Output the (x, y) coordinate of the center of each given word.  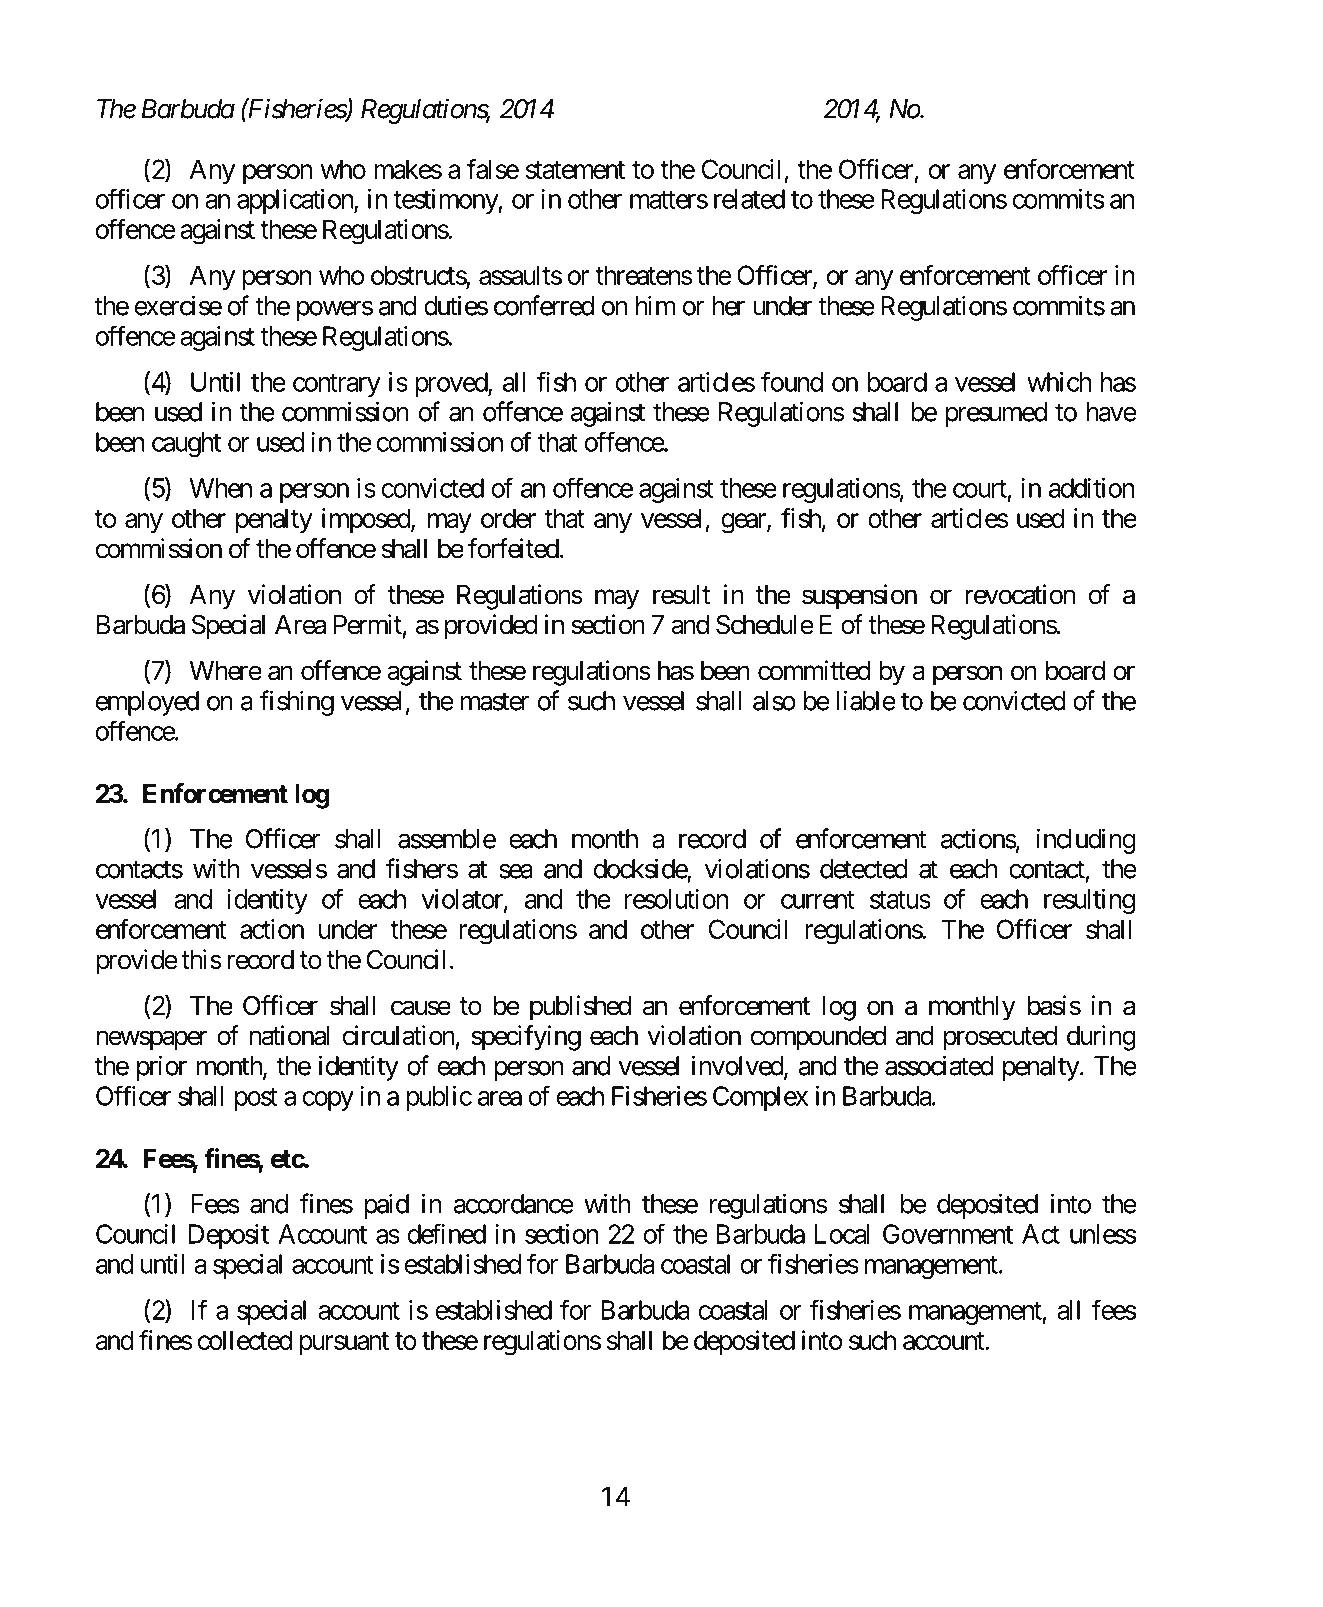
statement (575, 170)
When (221, 488)
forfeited (513, 548)
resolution (676, 899)
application (296, 201)
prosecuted (1000, 1038)
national (289, 1035)
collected (245, 1340)
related (749, 199)
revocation (1020, 594)
